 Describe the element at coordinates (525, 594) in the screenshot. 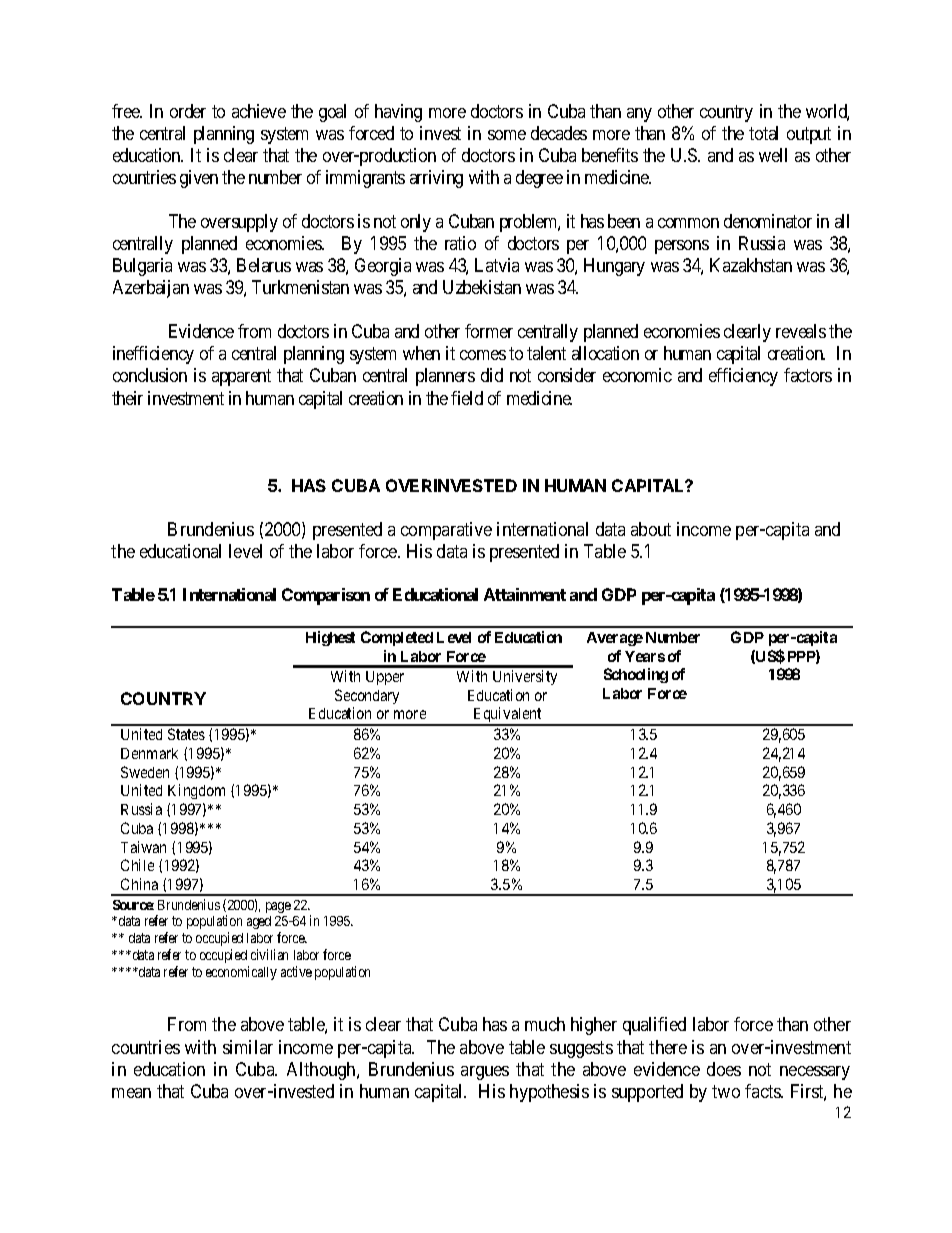

I see `Attainment` at that location.
